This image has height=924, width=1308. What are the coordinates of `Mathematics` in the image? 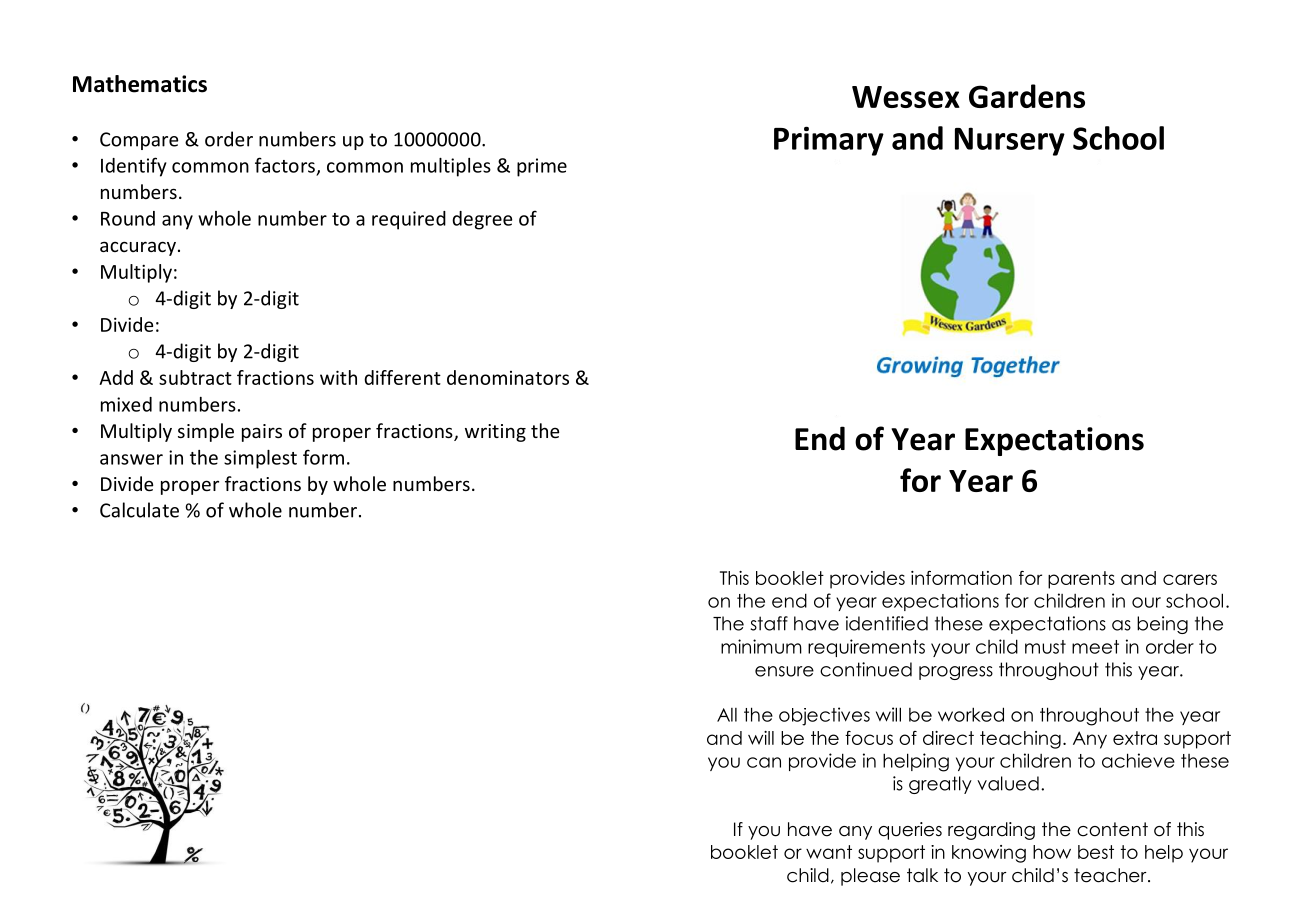 It's located at (140, 84).
